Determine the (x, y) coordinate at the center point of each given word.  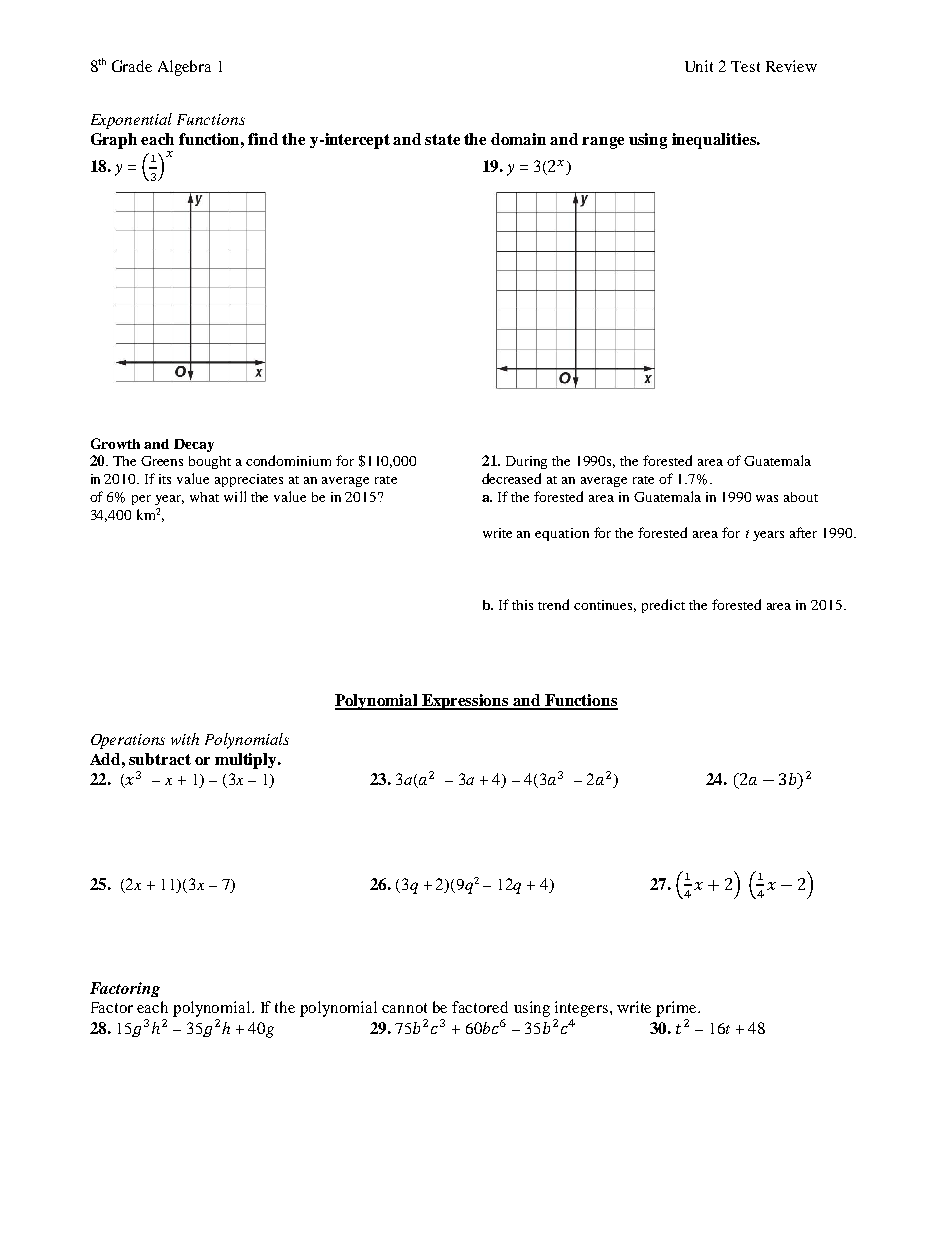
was (767, 498)
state (442, 139)
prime (677, 1009)
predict (663, 606)
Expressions (465, 702)
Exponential (131, 121)
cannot (404, 1008)
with (185, 739)
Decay (194, 445)
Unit (699, 66)
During (526, 462)
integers (583, 1009)
